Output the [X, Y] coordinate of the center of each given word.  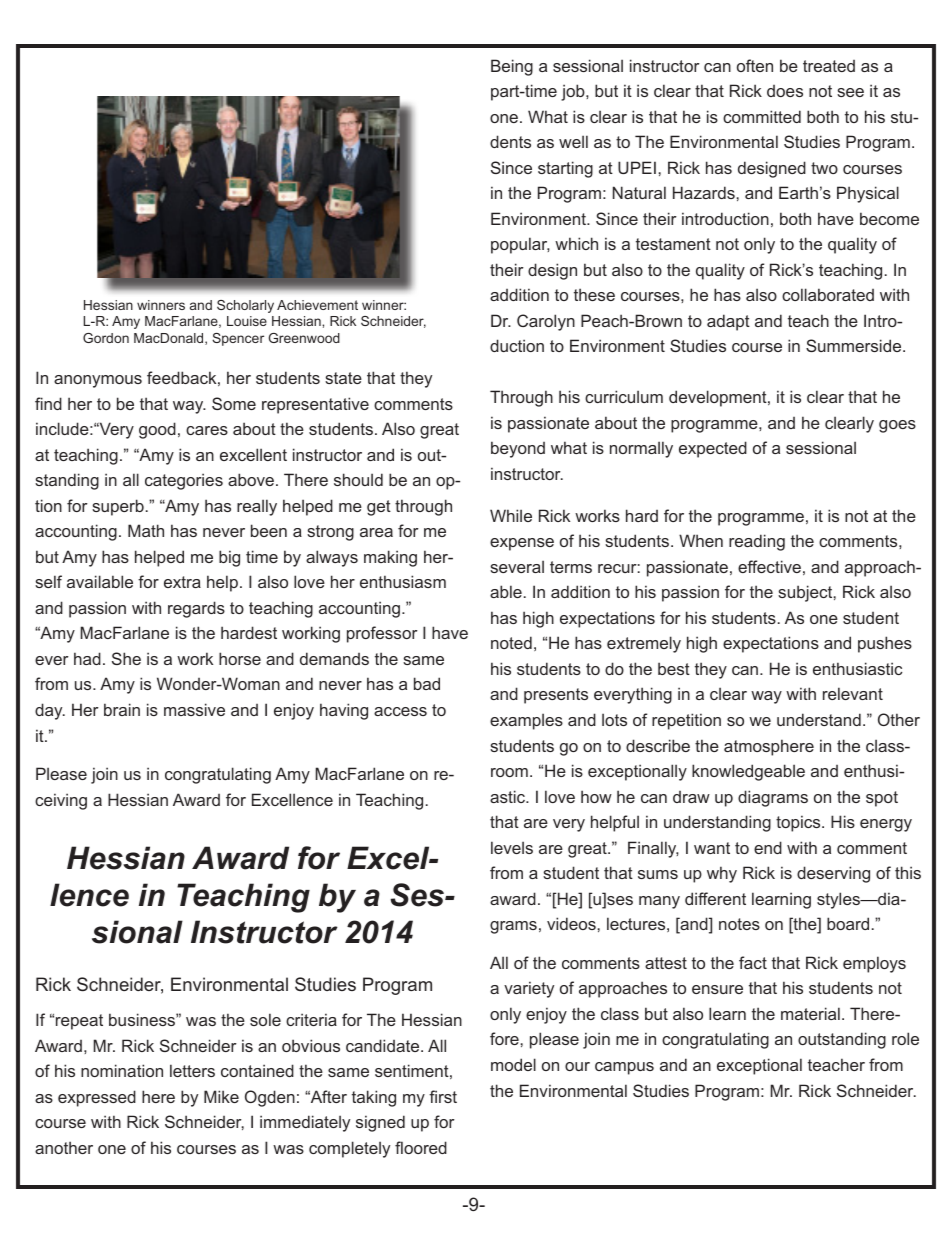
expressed [97, 1098]
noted [511, 642]
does [785, 91]
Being [512, 67]
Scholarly [245, 306]
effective [769, 566]
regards [196, 609]
